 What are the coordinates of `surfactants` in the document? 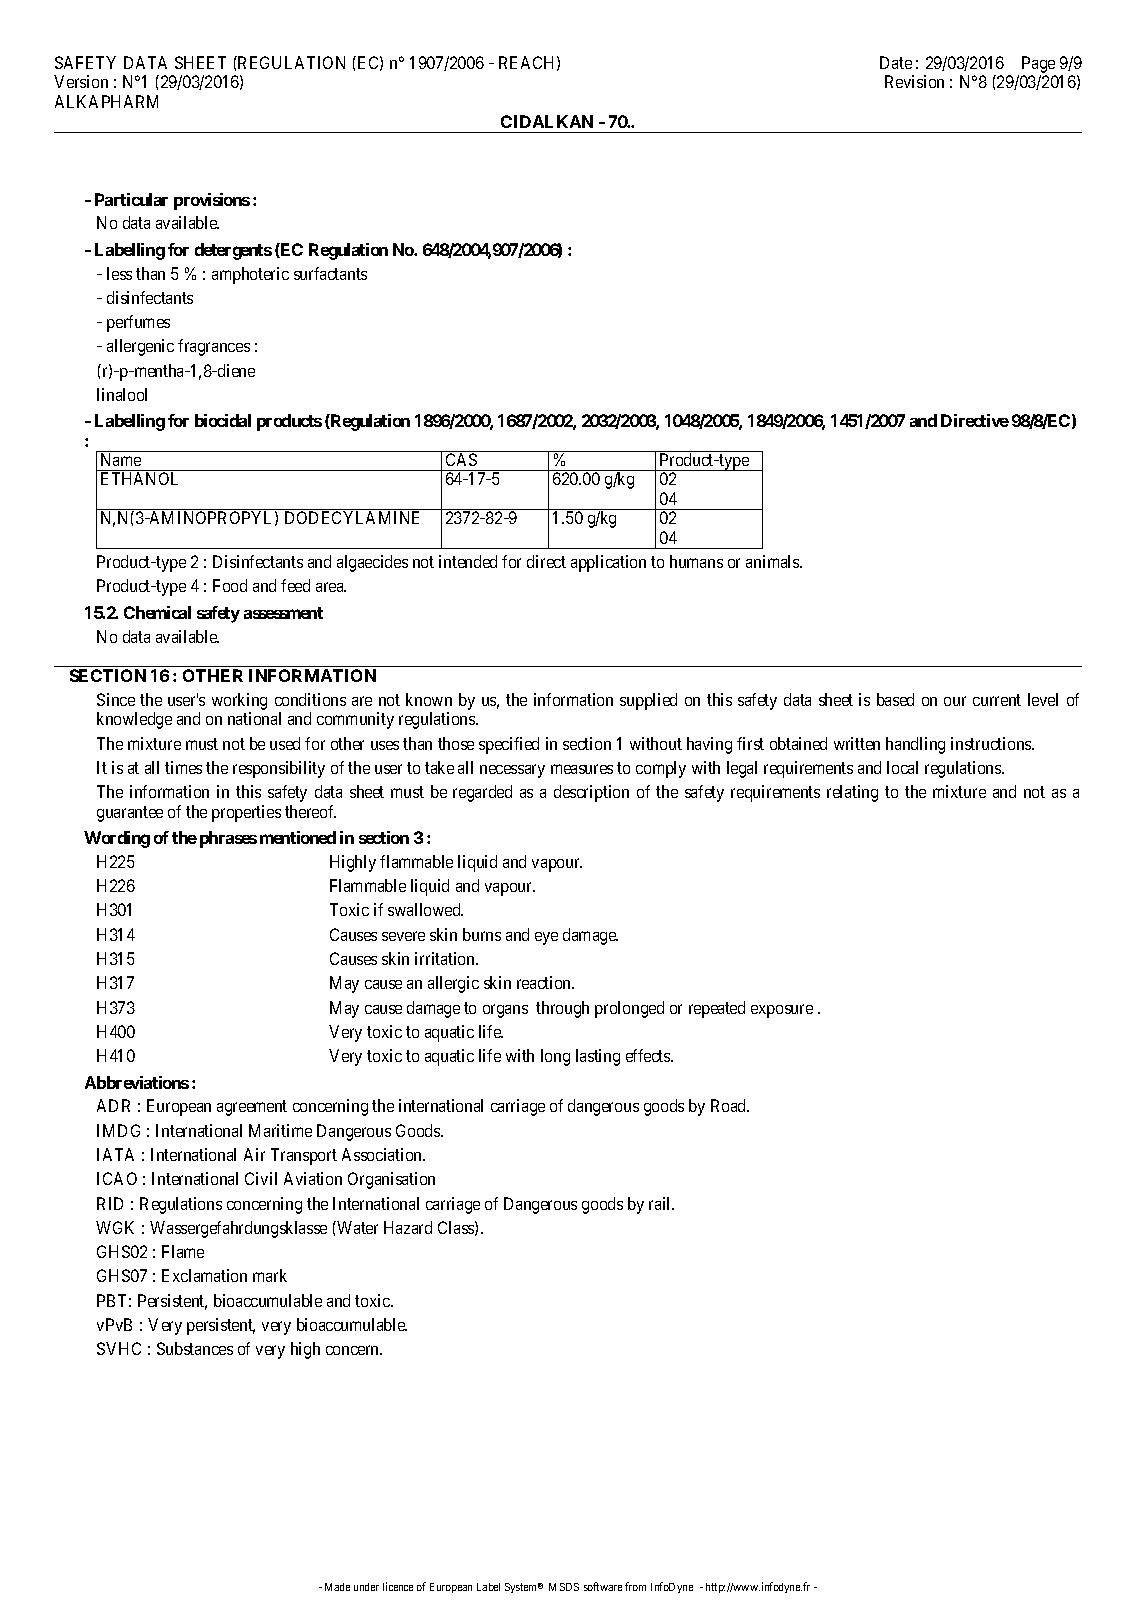 It's located at (330, 273).
